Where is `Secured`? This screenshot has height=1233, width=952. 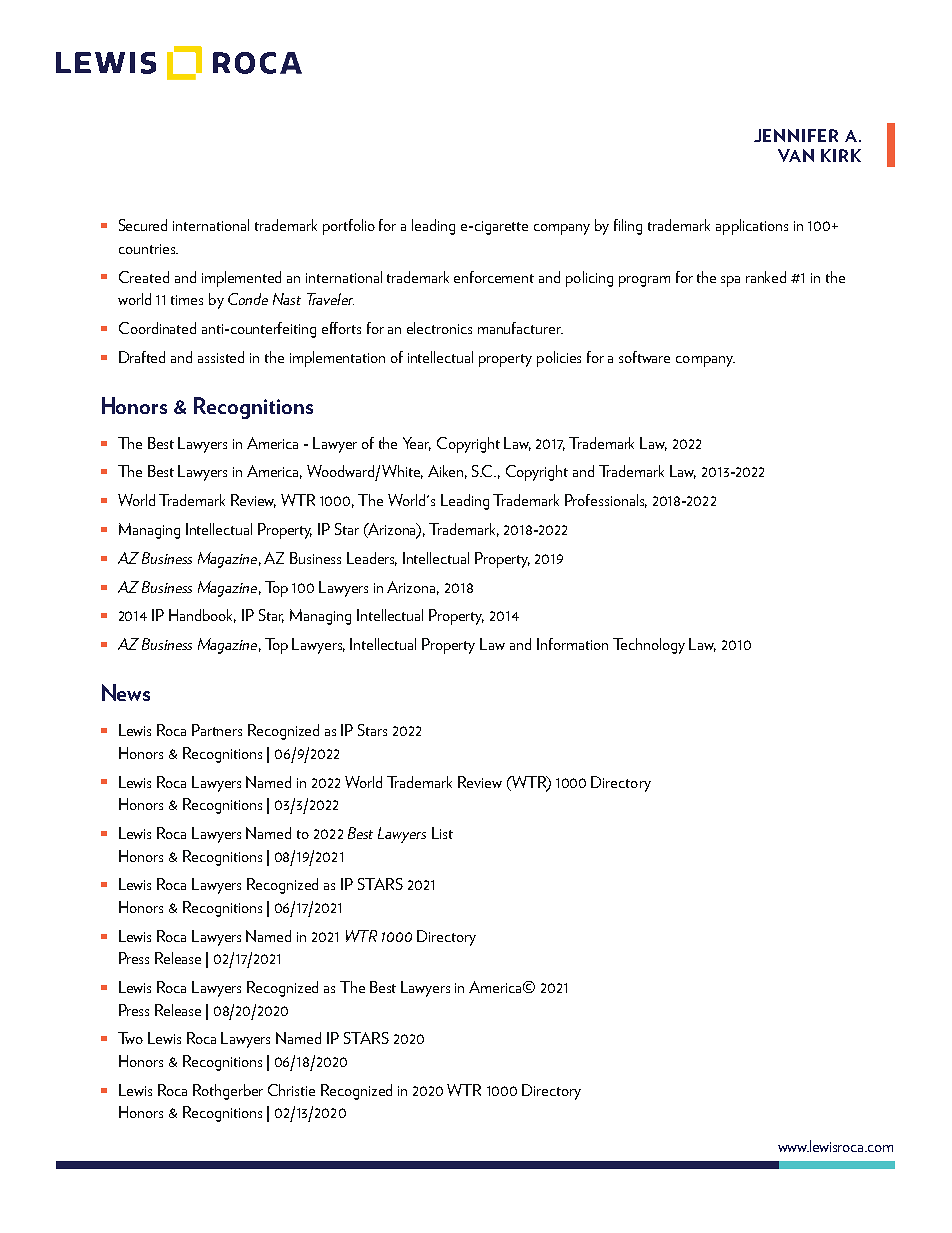
Secured is located at coordinates (143, 225).
